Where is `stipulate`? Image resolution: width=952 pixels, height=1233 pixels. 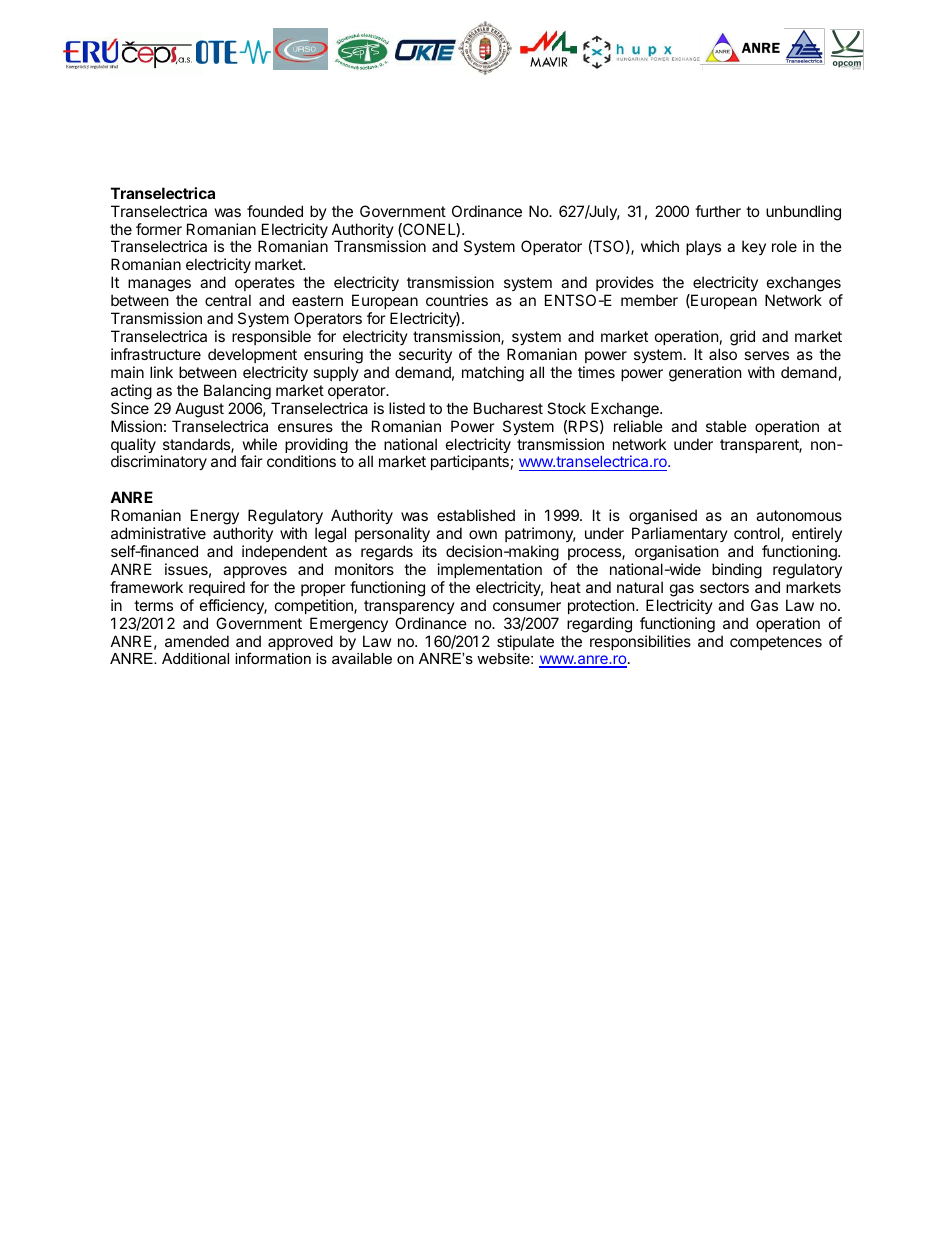 stipulate is located at coordinates (525, 642).
